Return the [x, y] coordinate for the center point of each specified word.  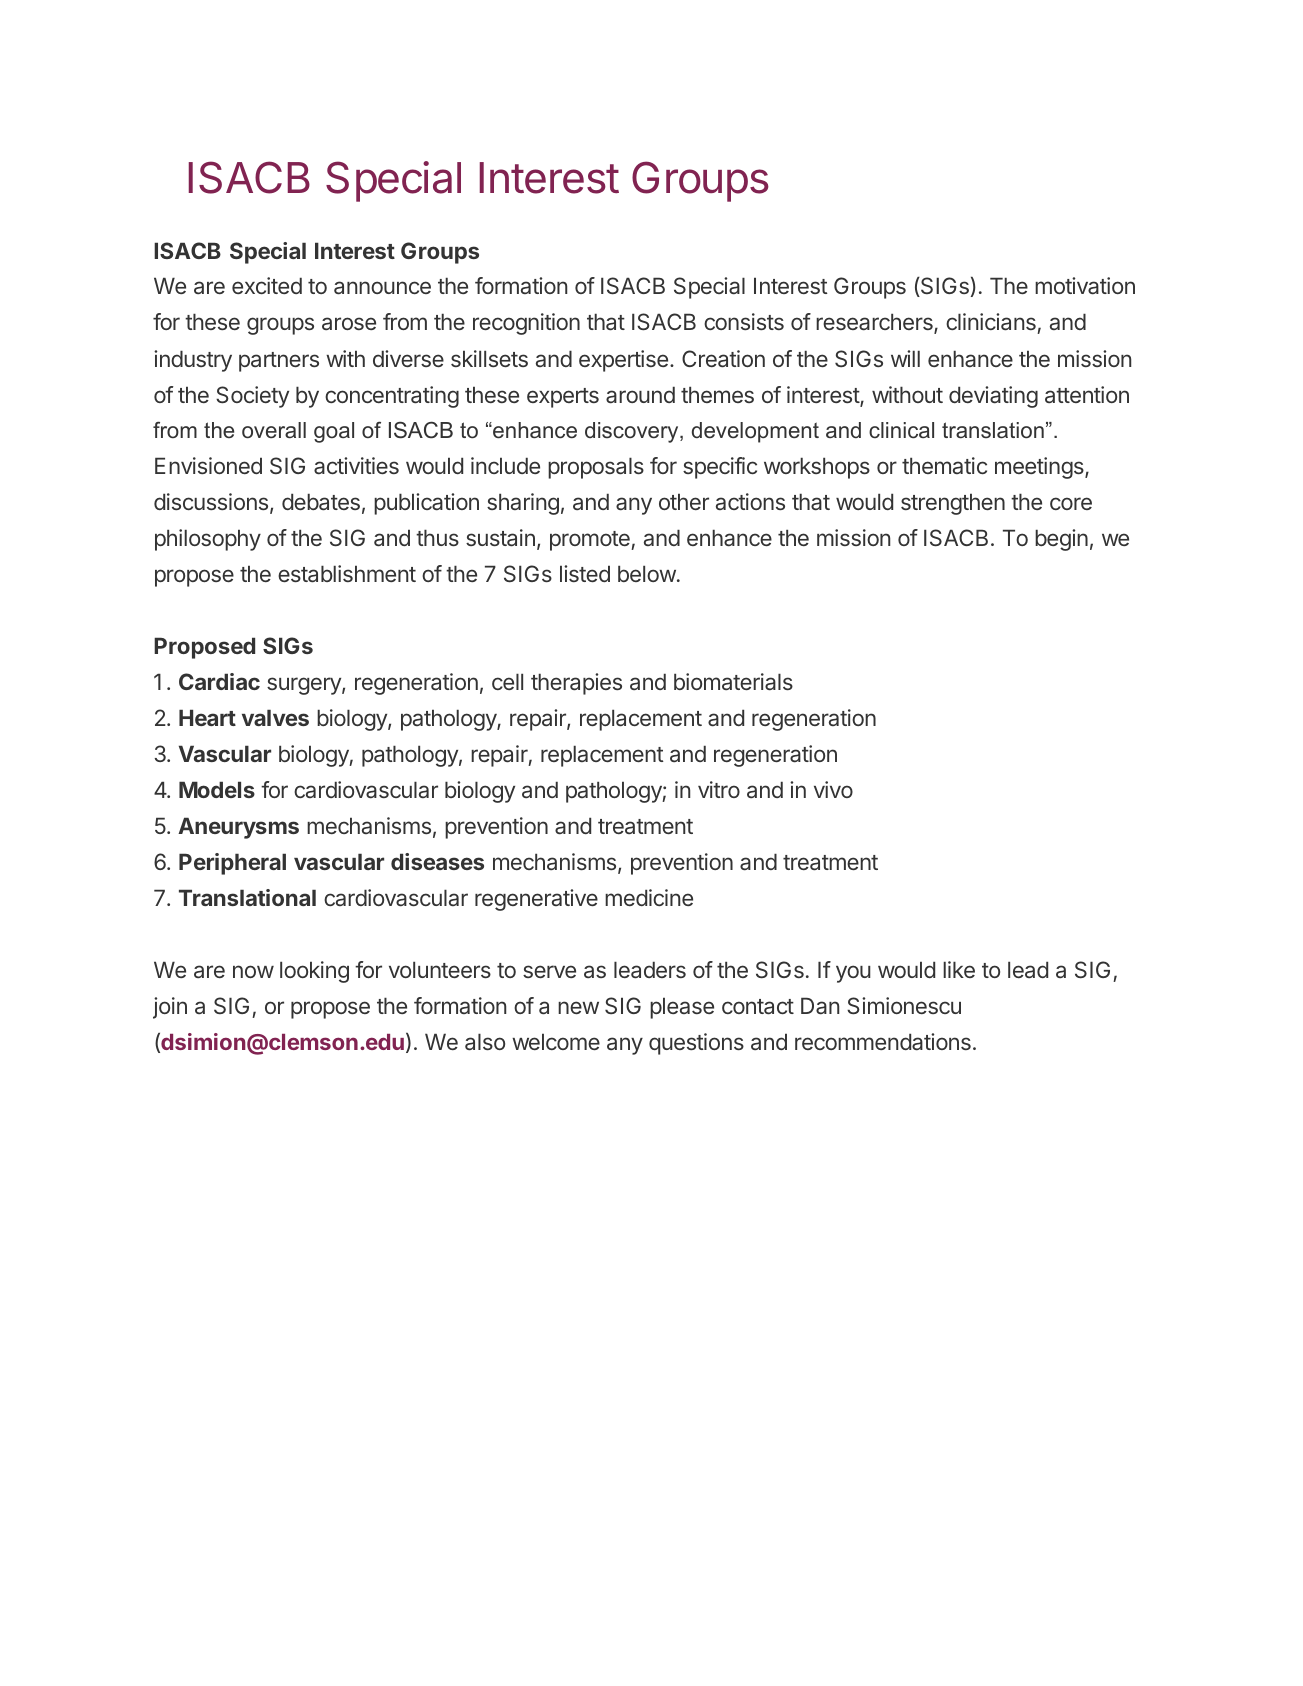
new [578, 1007]
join [170, 1008]
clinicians [992, 323]
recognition [526, 324]
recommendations [883, 1042]
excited [267, 285]
